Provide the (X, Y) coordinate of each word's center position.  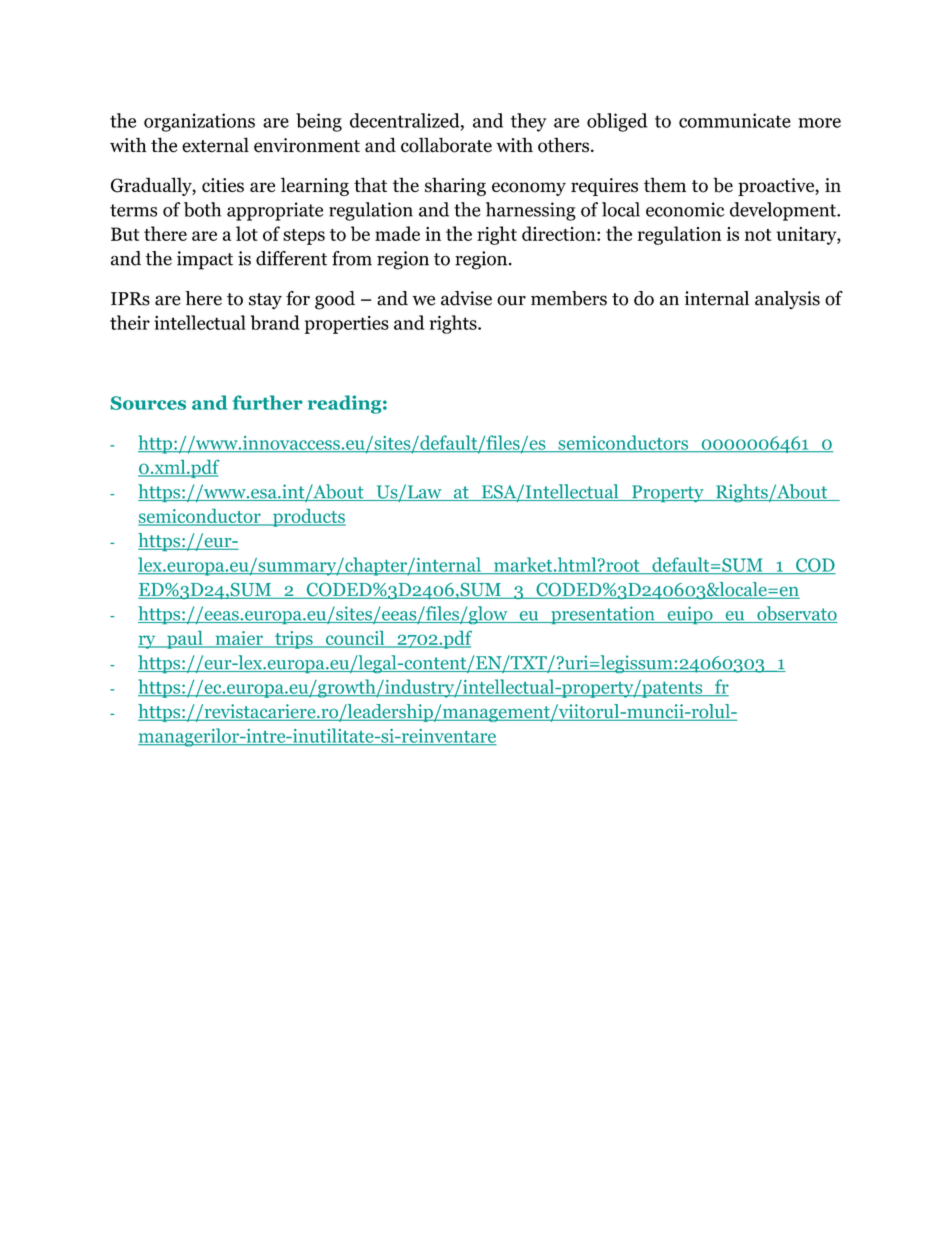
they (529, 122)
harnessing (531, 211)
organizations (199, 122)
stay (265, 301)
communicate (735, 120)
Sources (148, 403)
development (784, 211)
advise (466, 298)
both (202, 209)
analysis (787, 300)
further (268, 402)
